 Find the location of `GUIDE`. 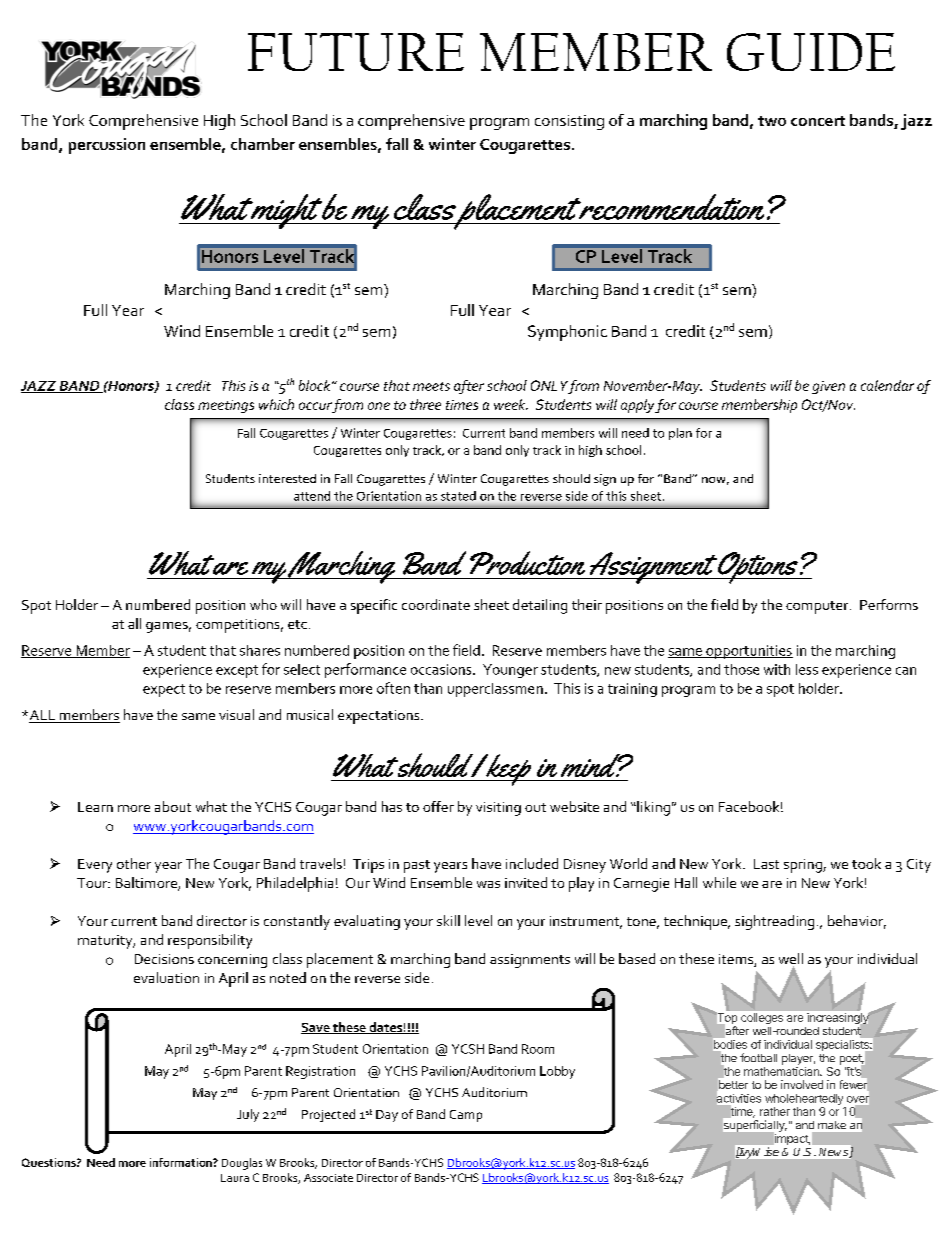

GUIDE is located at coordinates (811, 52).
